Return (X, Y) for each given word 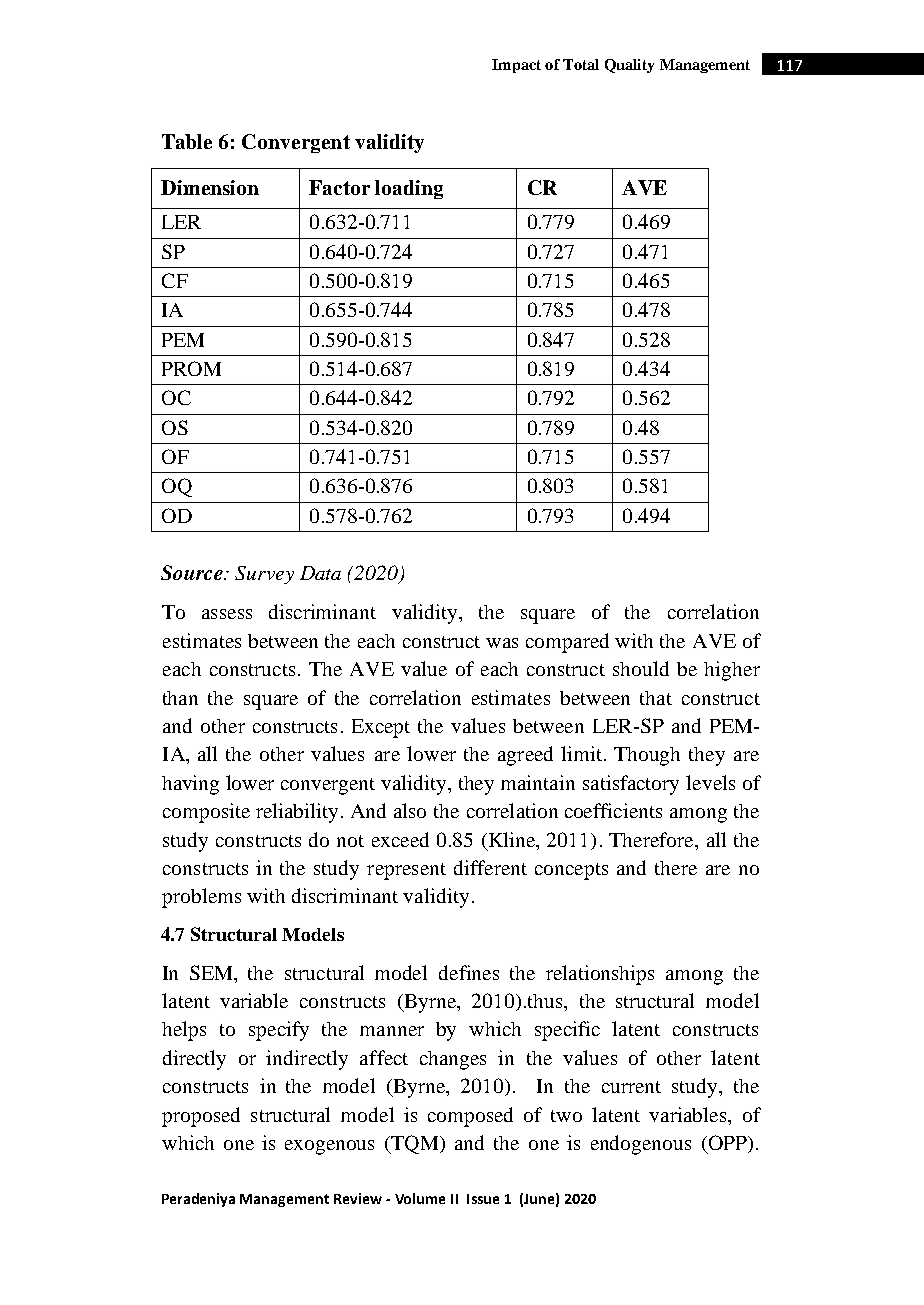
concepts (571, 871)
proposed (201, 1117)
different (490, 867)
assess (227, 614)
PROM (191, 368)
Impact (516, 66)
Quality (629, 66)
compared (567, 643)
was (502, 643)
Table (187, 141)
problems (201, 898)
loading (409, 189)
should (641, 668)
